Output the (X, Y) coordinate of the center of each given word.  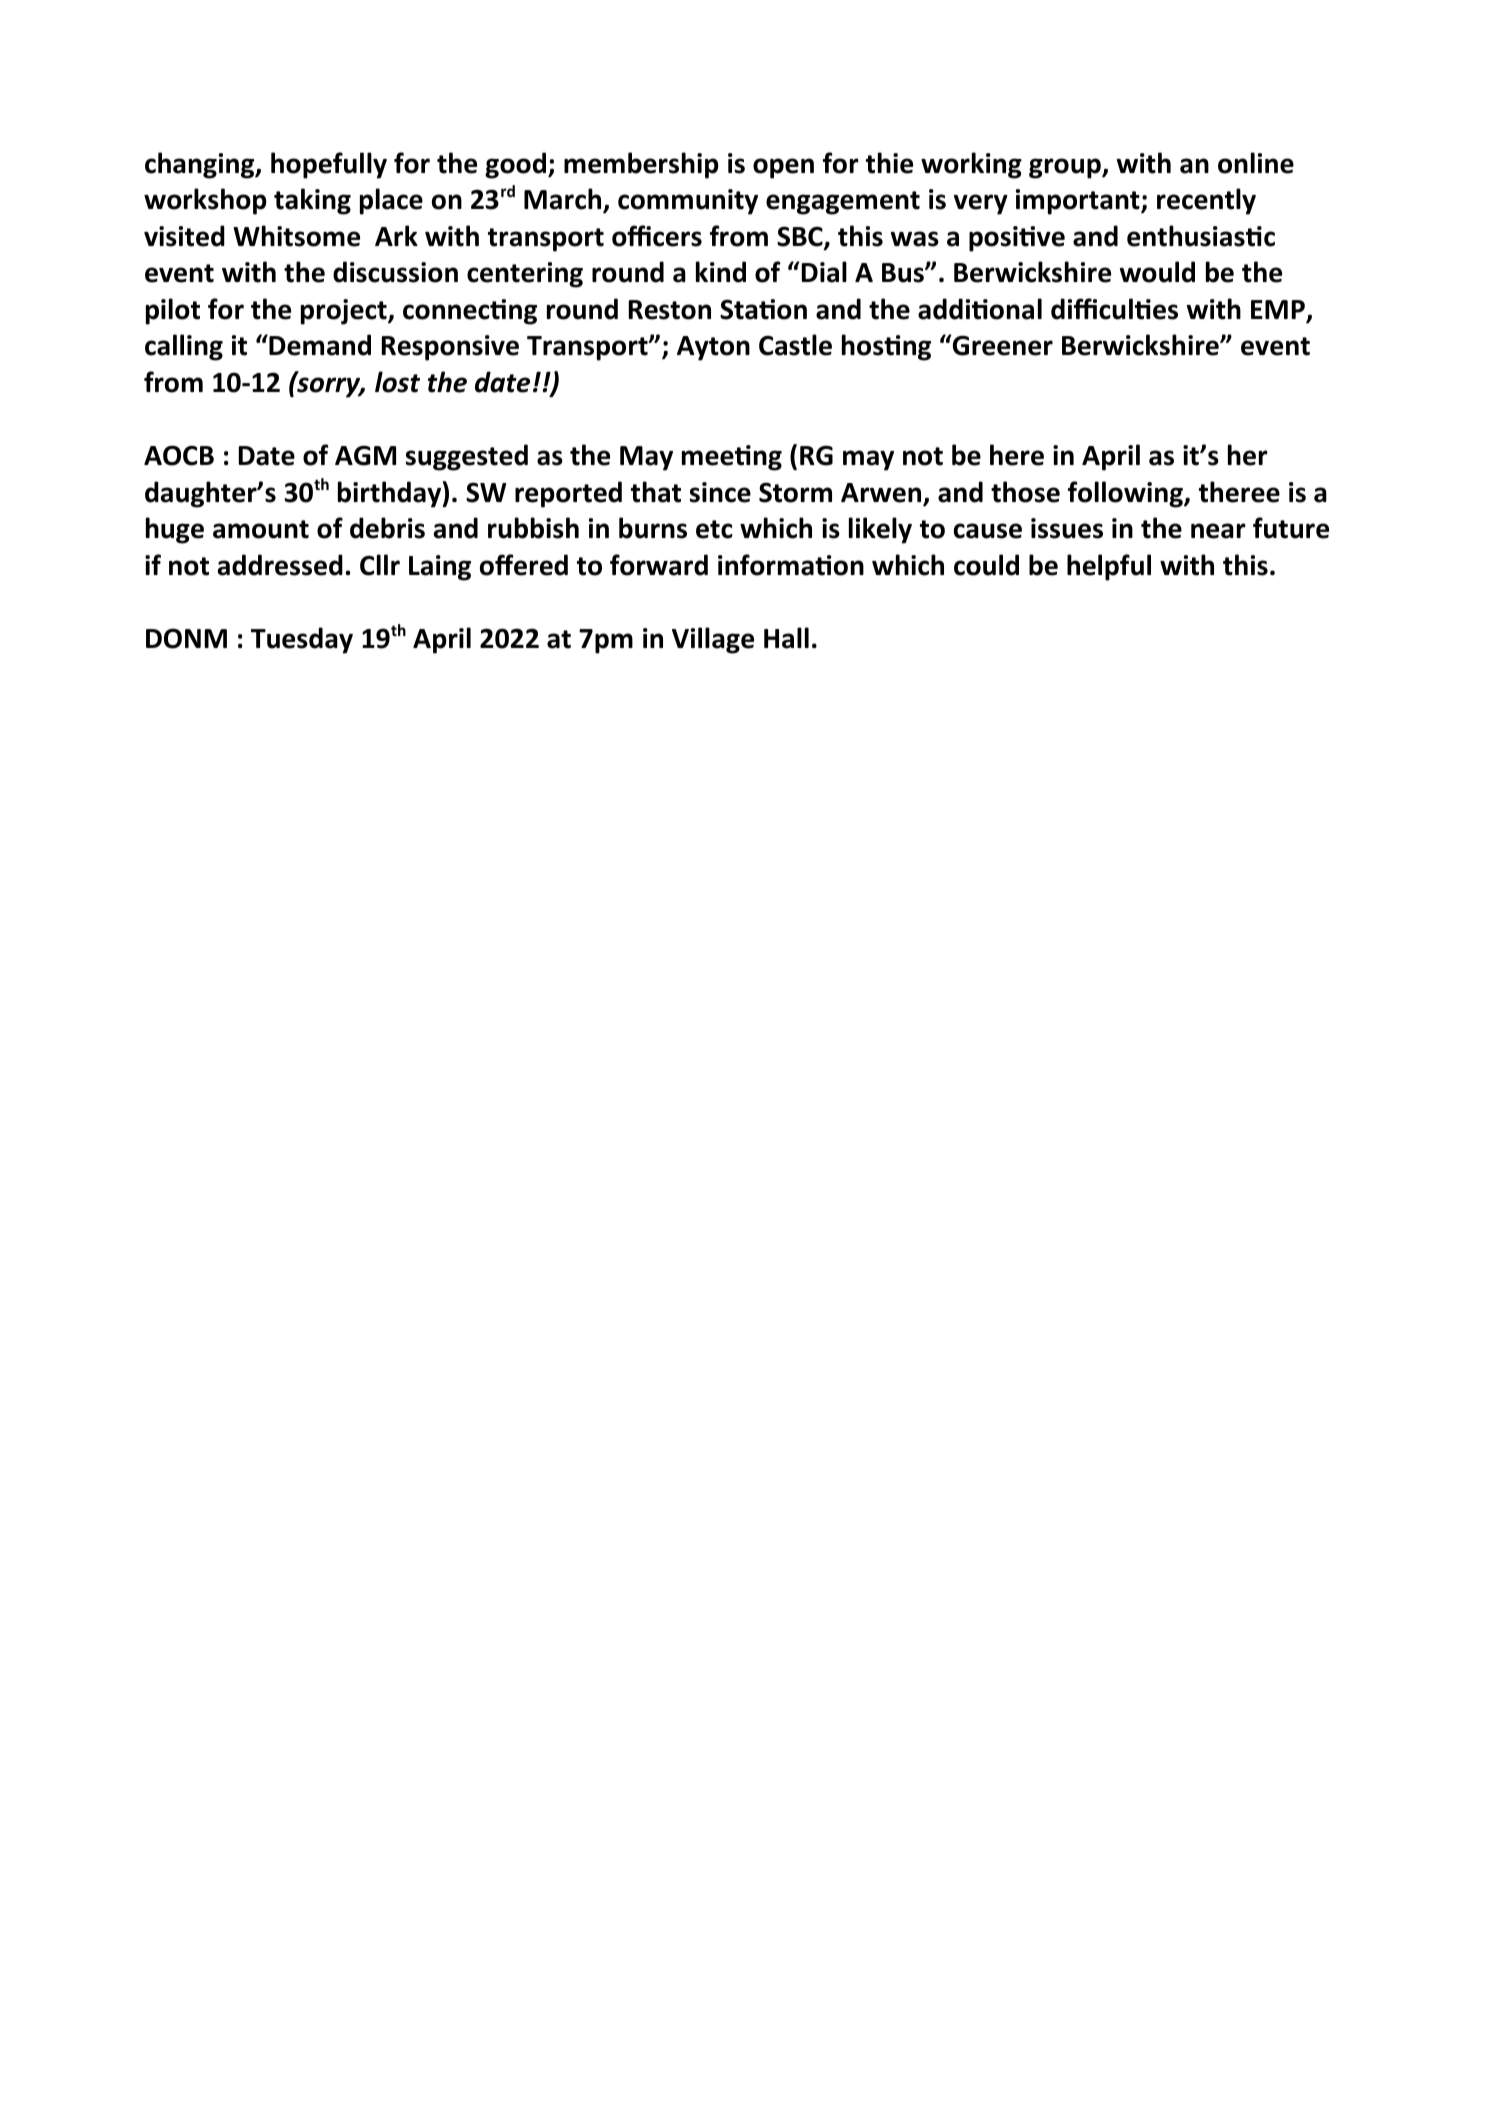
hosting (886, 347)
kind (721, 272)
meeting (732, 458)
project (345, 312)
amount (261, 529)
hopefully (329, 165)
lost (397, 382)
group (1066, 168)
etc (714, 529)
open (783, 168)
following (1126, 494)
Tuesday (302, 640)
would (1157, 272)
